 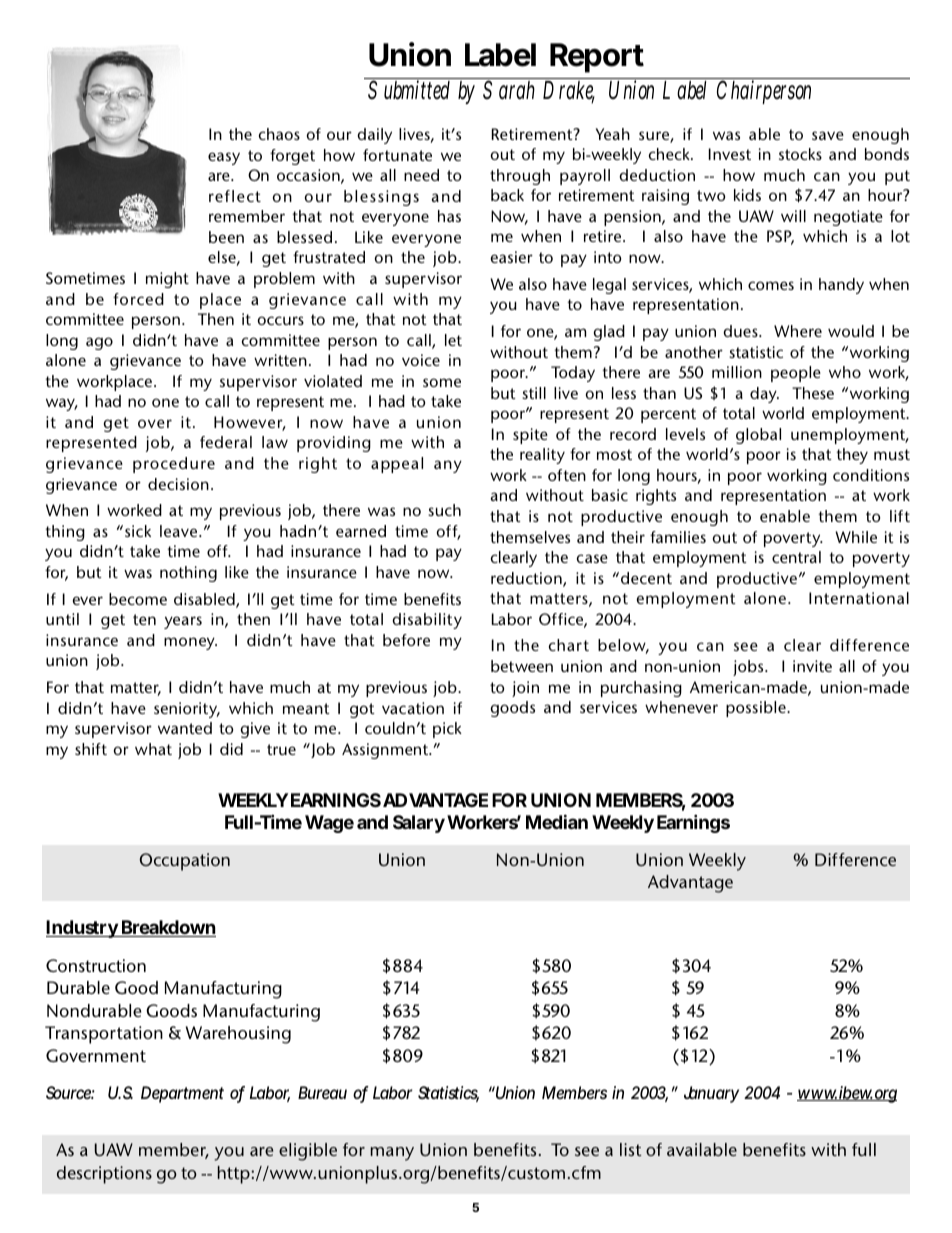 What do you see at coordinates (392, 1154) in the screenshot?
I see `many` at bounding box center [392, 1154].
